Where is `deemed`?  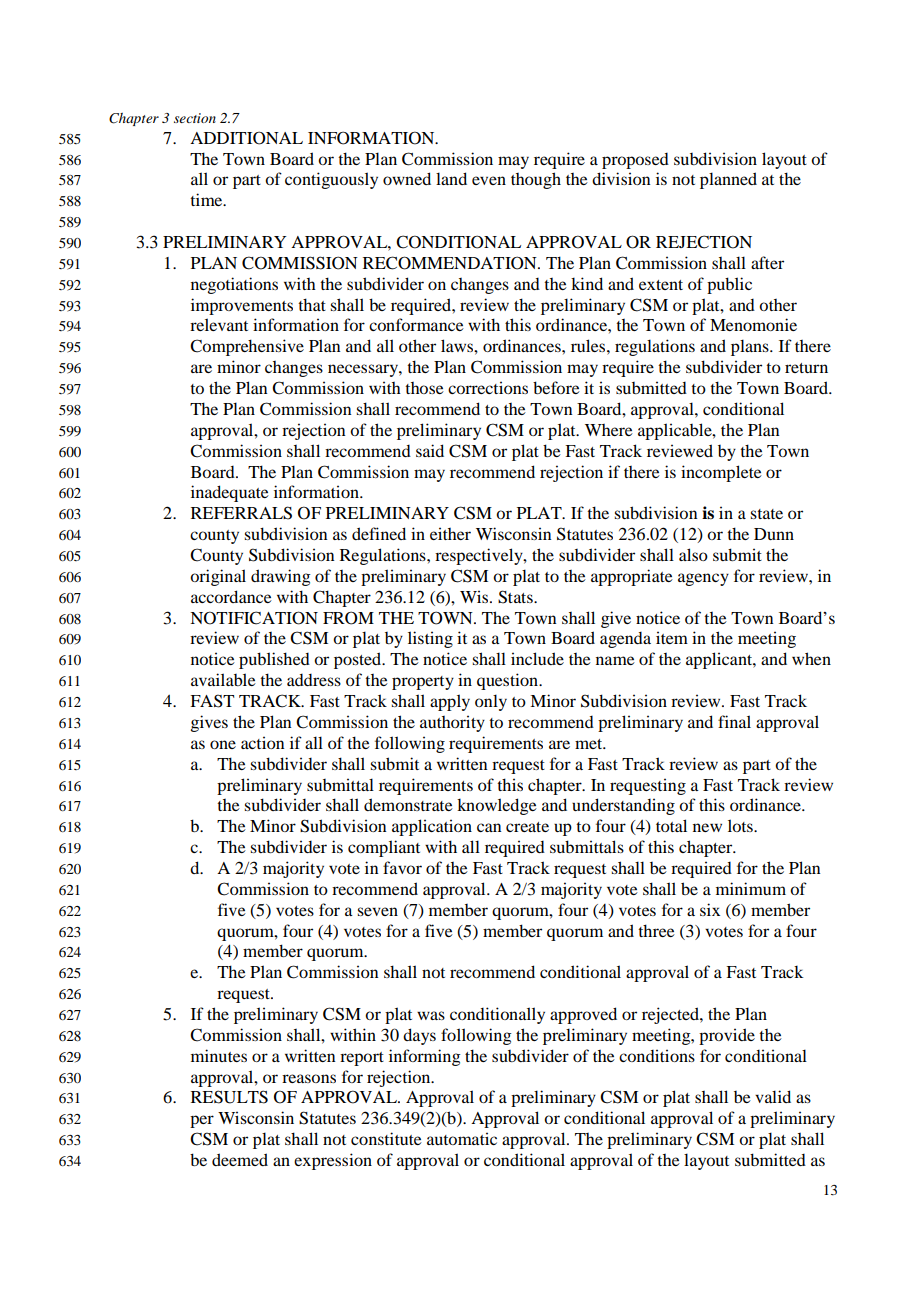 deemed is located at coordinates (240, 1159).
